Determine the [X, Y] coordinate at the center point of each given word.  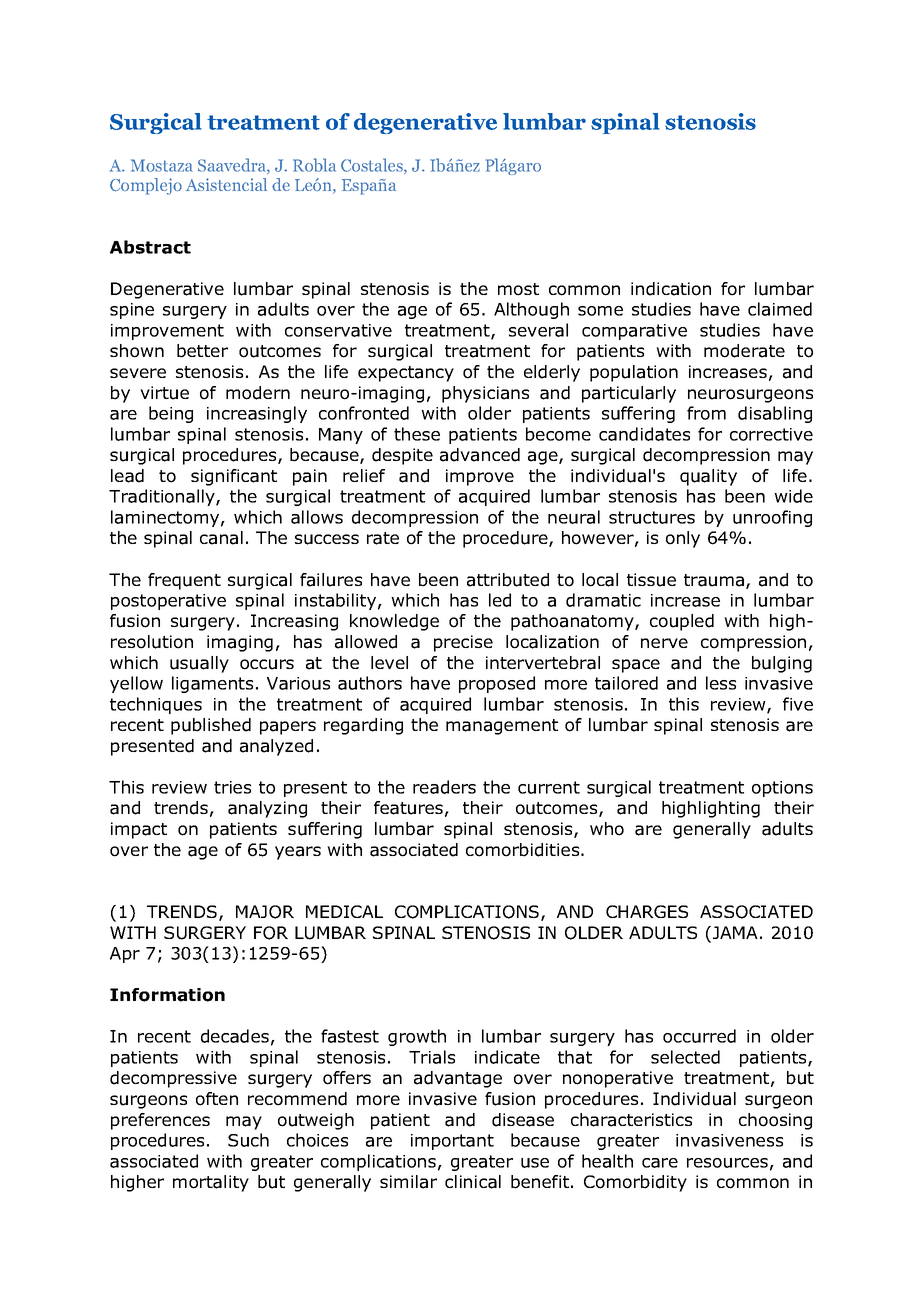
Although [531, 310]
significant [234, 477]
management [502, 727]
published [211, 726]
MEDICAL [344, 911]
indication [671, 289]
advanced [480, 455]
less [721, 683]
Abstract [150, 247]
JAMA [734, 934]
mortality [211, 1183]
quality [708, 477]
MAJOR [265, 912]
